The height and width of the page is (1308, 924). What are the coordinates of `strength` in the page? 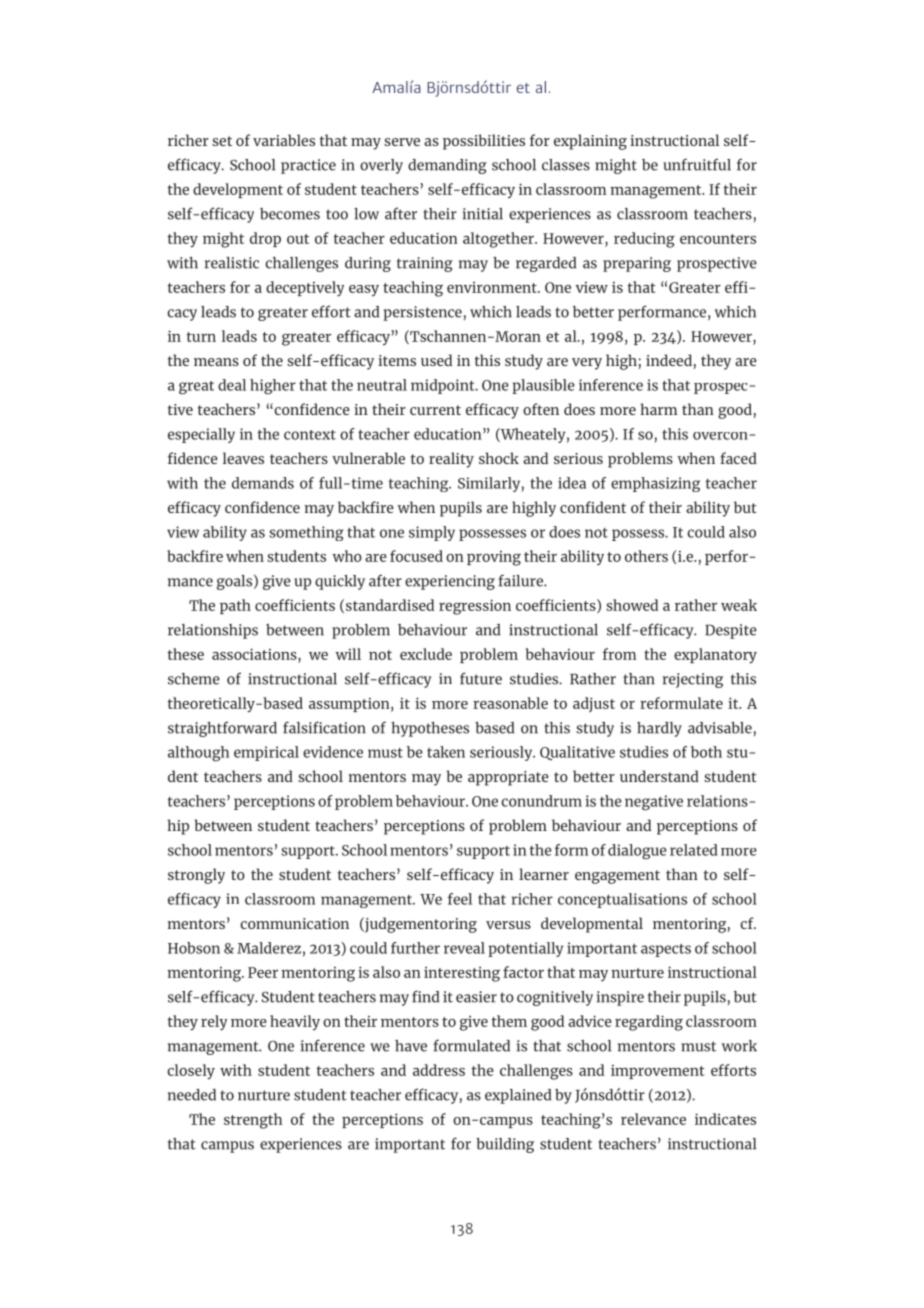 It's located at (253, 1121).
